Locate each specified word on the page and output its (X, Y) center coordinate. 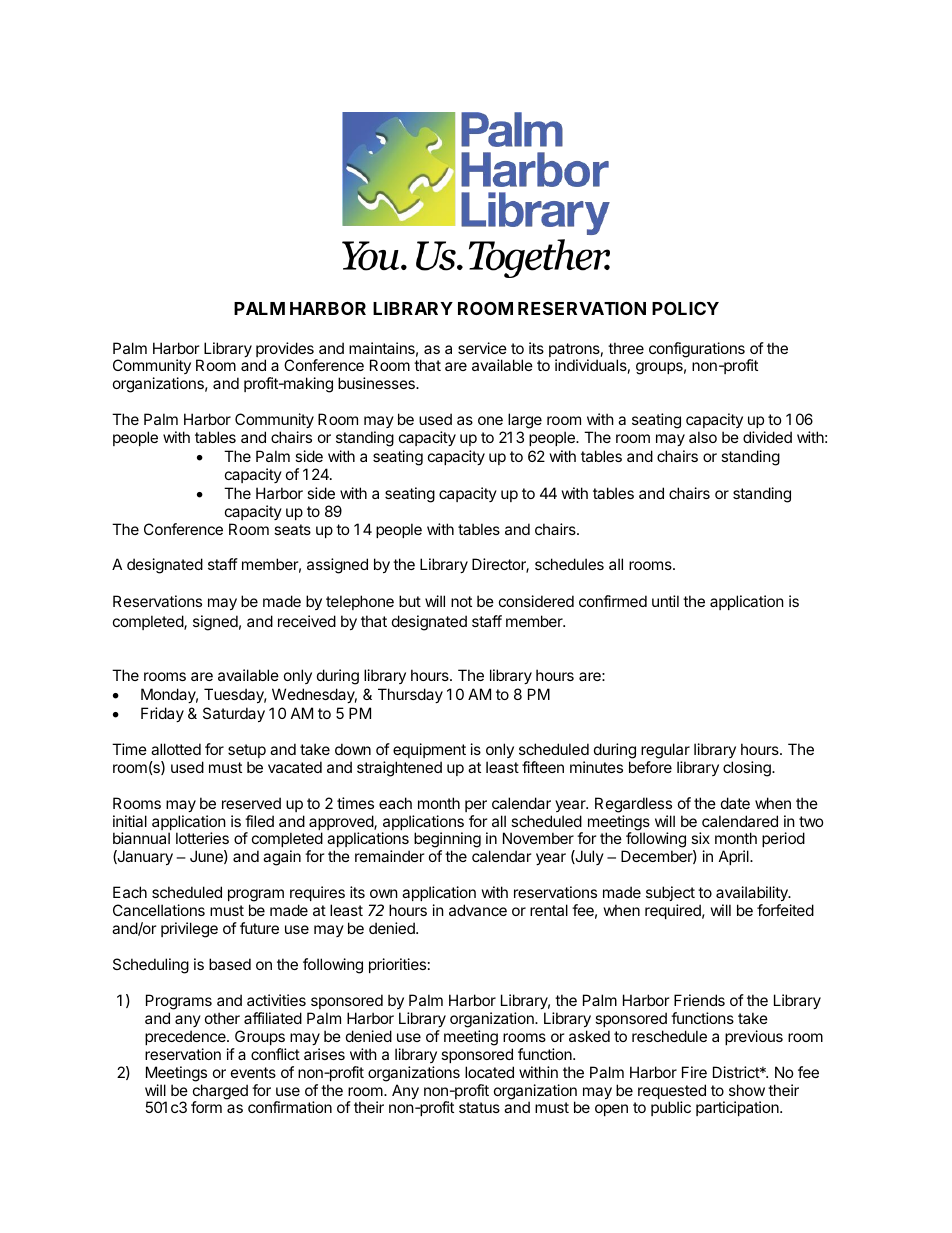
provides (286, 351)
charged (220, 1093)
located (489, 1072)
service (482, 348)
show (747, 1090)
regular (665, 751)
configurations (697, 350)
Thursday (410, 695)
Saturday (234, 714)
